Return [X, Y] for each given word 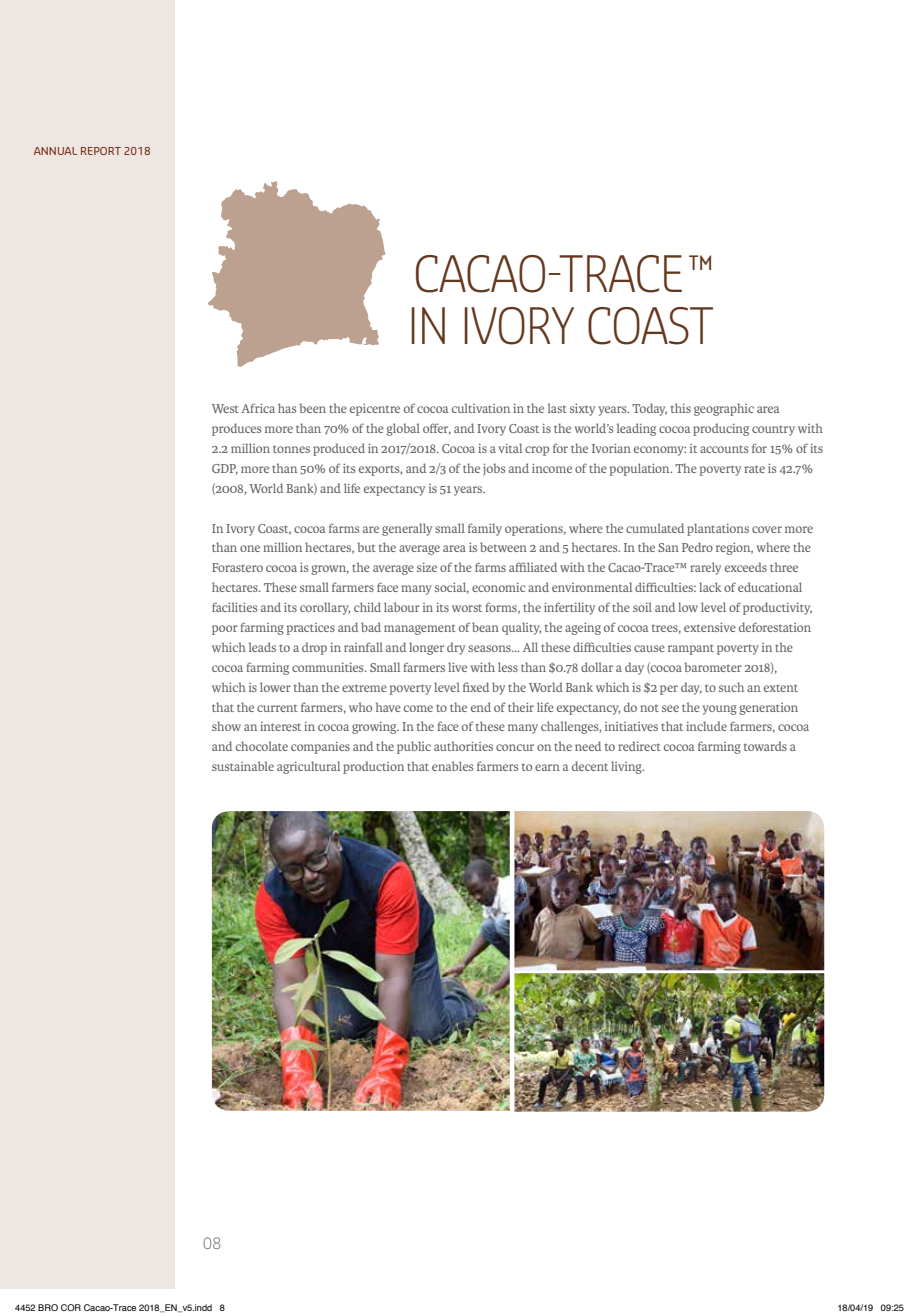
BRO [48, 1307]
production [373, 767]
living [627, 767]
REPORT [101, 151]
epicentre [375, 410]
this [681, 408]
